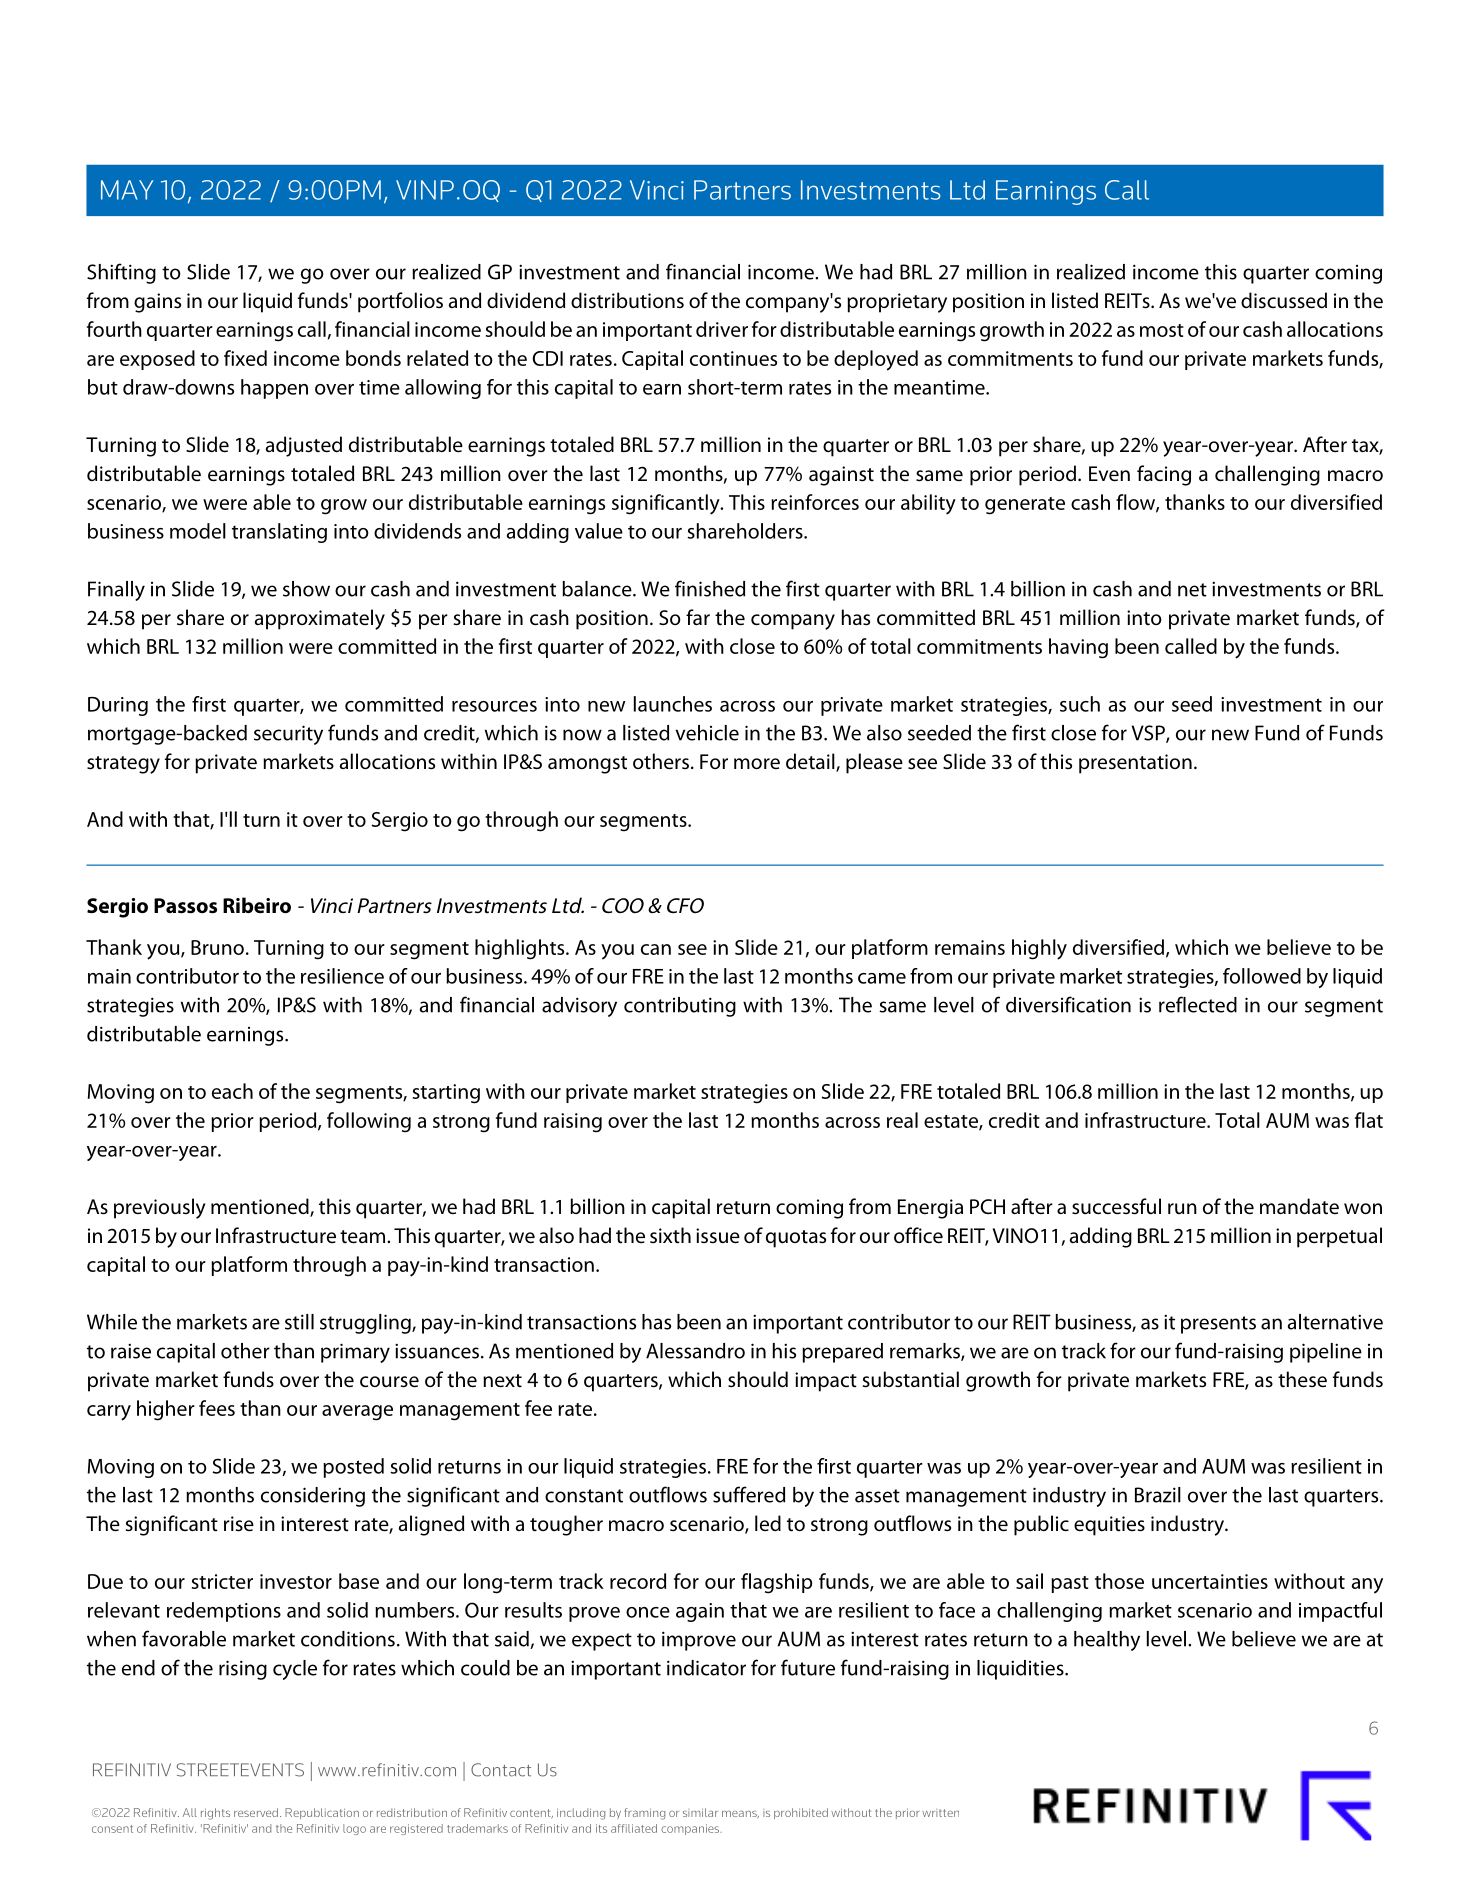  Describe the element at coordinates (342, 976) in the image. I see `resilience` at that location.
